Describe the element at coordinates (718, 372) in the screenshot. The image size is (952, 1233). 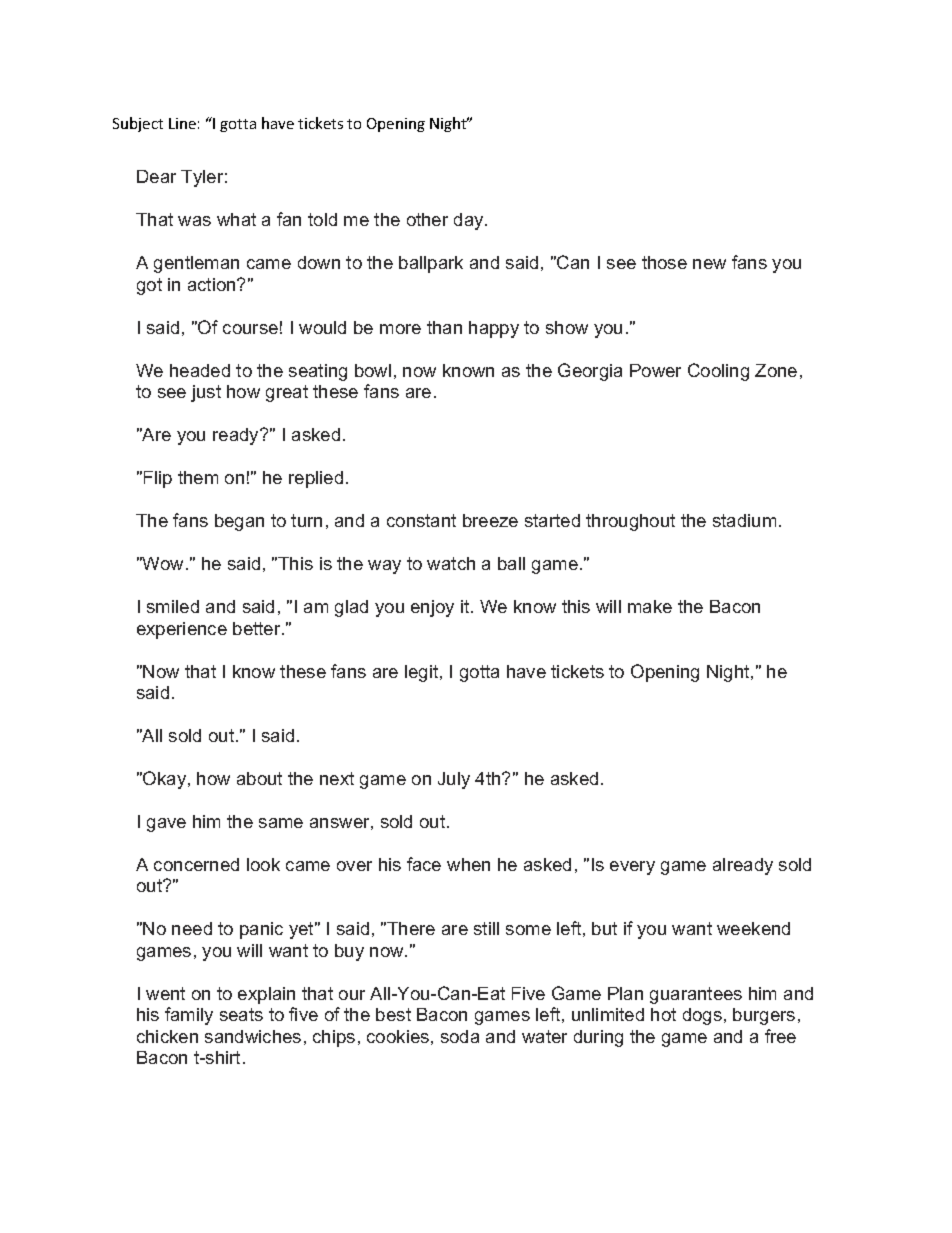
I see `Cooling` at that location.
